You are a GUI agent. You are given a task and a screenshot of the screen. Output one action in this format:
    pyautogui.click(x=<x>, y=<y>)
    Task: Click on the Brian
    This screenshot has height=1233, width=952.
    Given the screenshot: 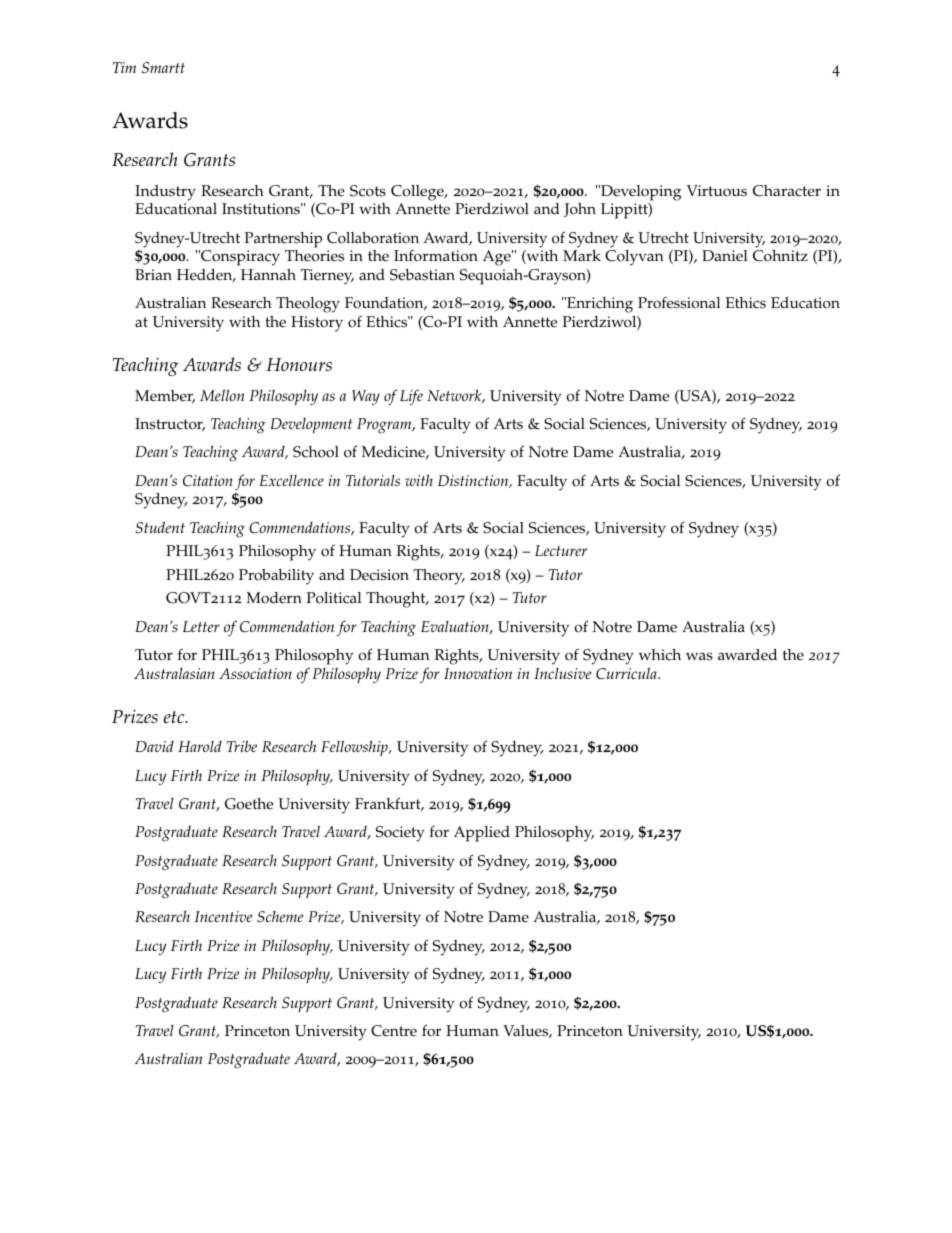 What is the action you would take?
    pyautogui.click(x=153, y=274)
